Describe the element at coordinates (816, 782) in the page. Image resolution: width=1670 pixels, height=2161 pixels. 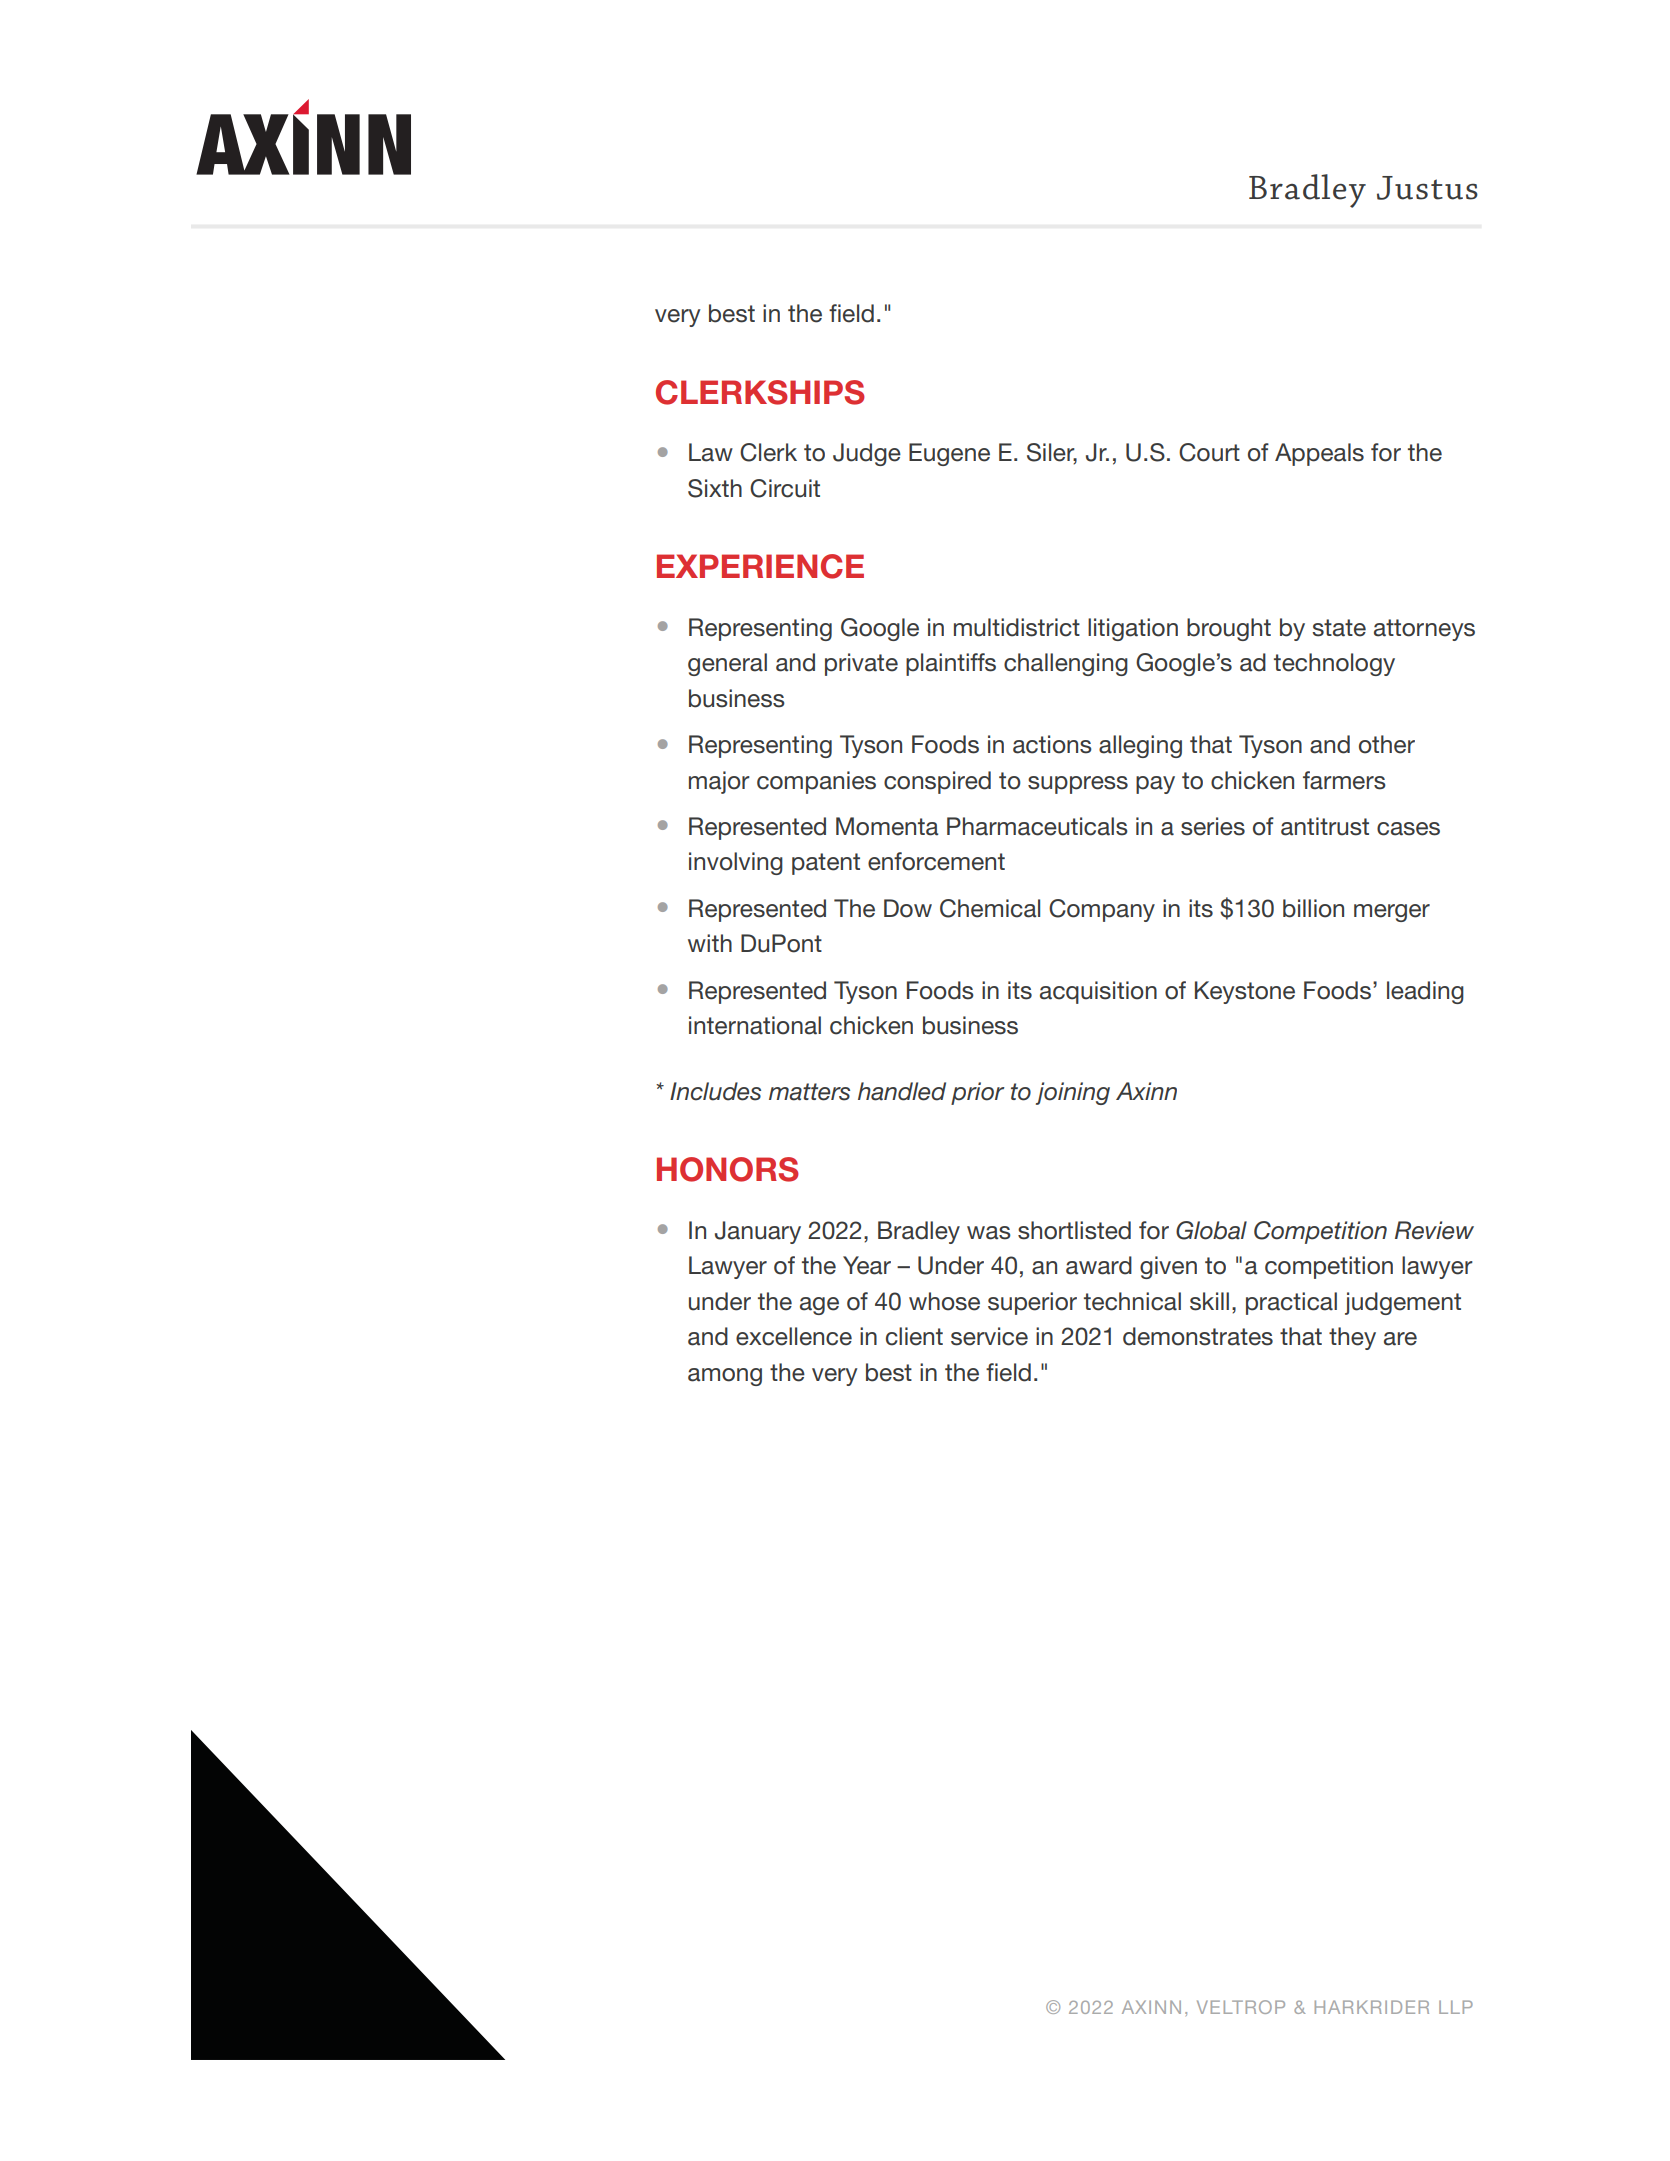
I see `companies` at that location.
